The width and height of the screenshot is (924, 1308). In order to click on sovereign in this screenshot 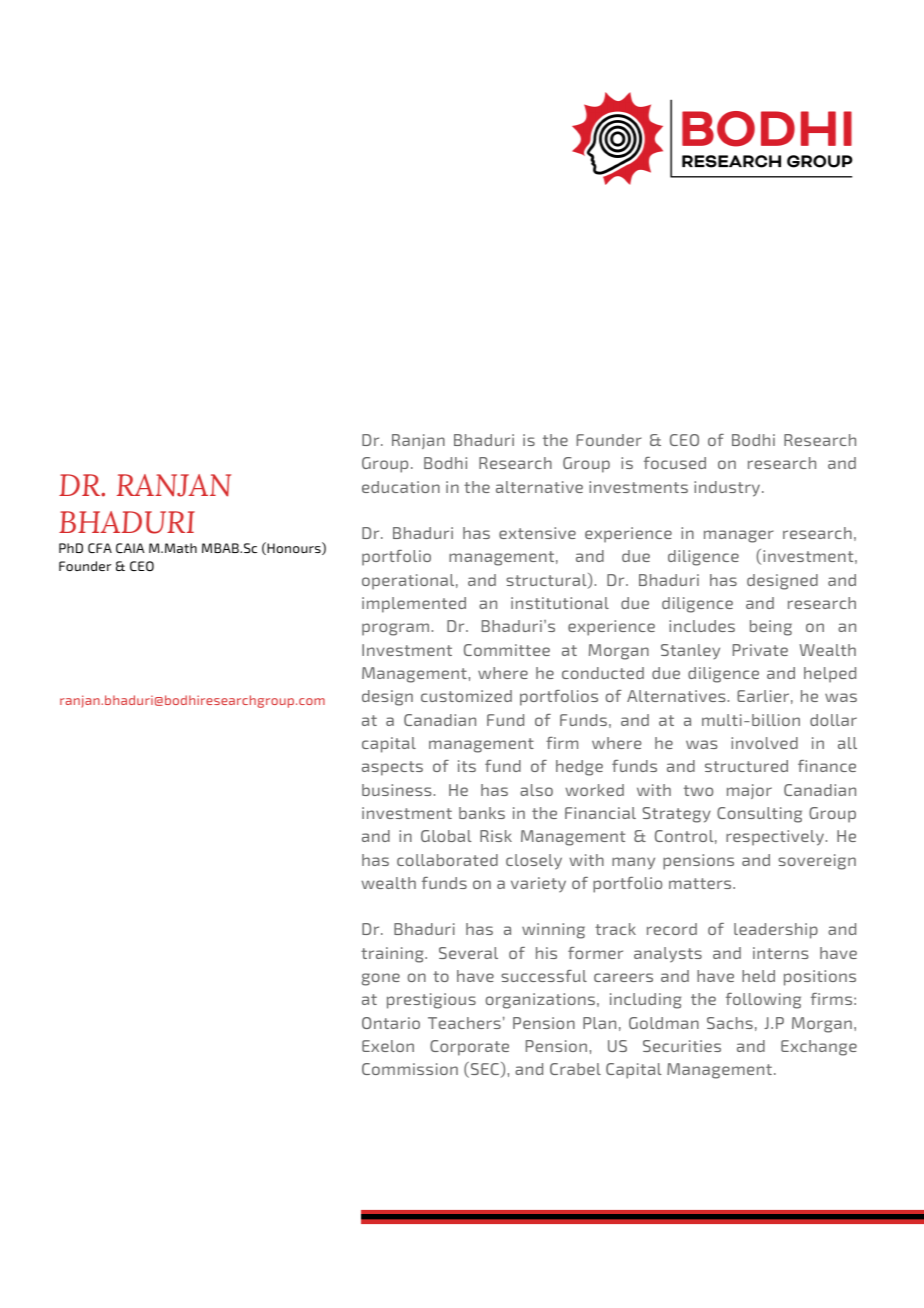, I will do `click(817, 862)`.
